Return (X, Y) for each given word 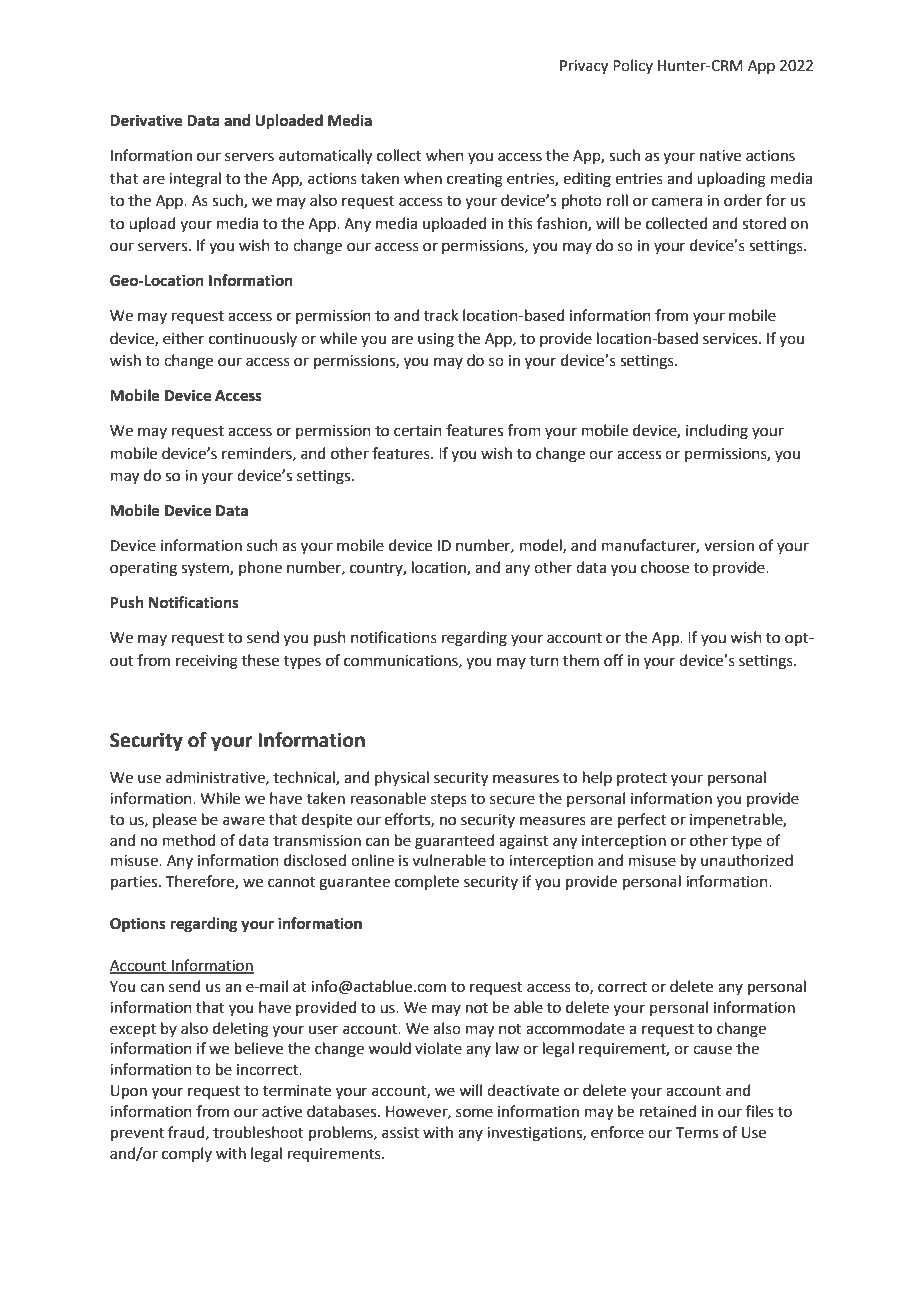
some (474, 1113)
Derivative (146, 120)
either (183, 338)
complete (427, 882)
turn (544, 661)
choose (665, 567)
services (731, 339)
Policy (633, 66)
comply (187, 1154)
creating (475, 180)
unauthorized (747, 860)
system (206, 570)
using (436, 340)
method (189, 840)
